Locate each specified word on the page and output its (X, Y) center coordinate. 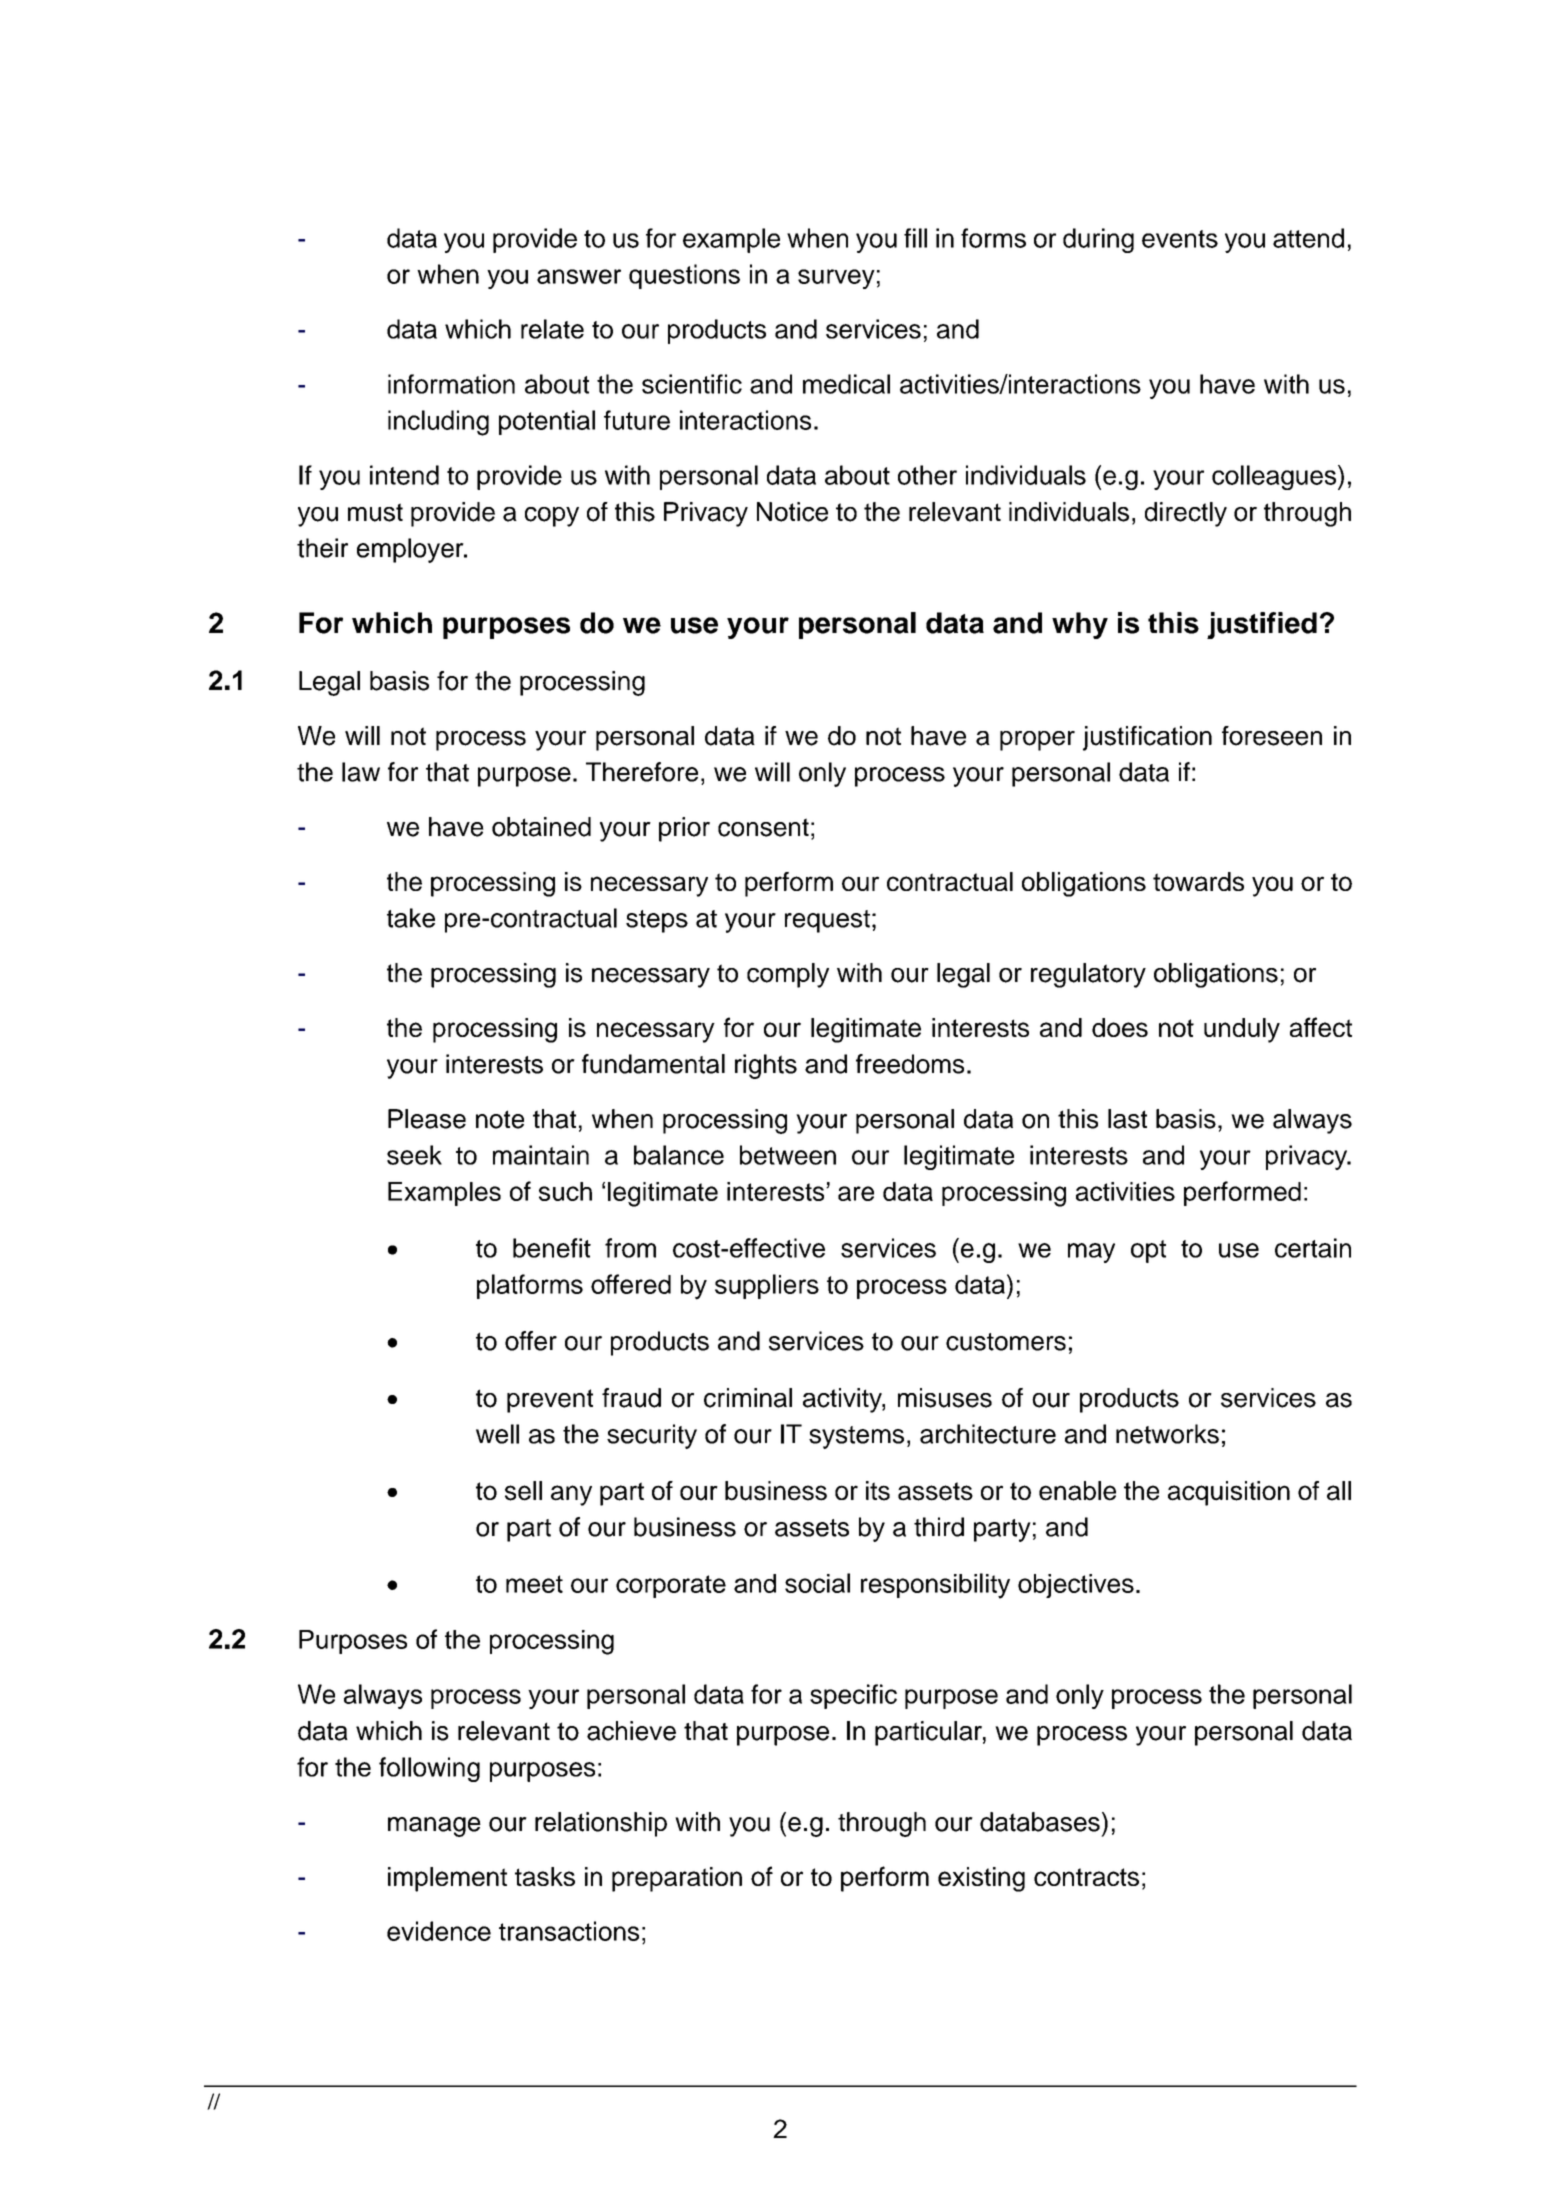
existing (981, 1879)
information (451, 384)
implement (447, 1879)
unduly (1242, 1030)
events (1180, 239)
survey (836, 279)
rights (766, 1066)
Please (427, 1119)
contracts (1086, 1877)
